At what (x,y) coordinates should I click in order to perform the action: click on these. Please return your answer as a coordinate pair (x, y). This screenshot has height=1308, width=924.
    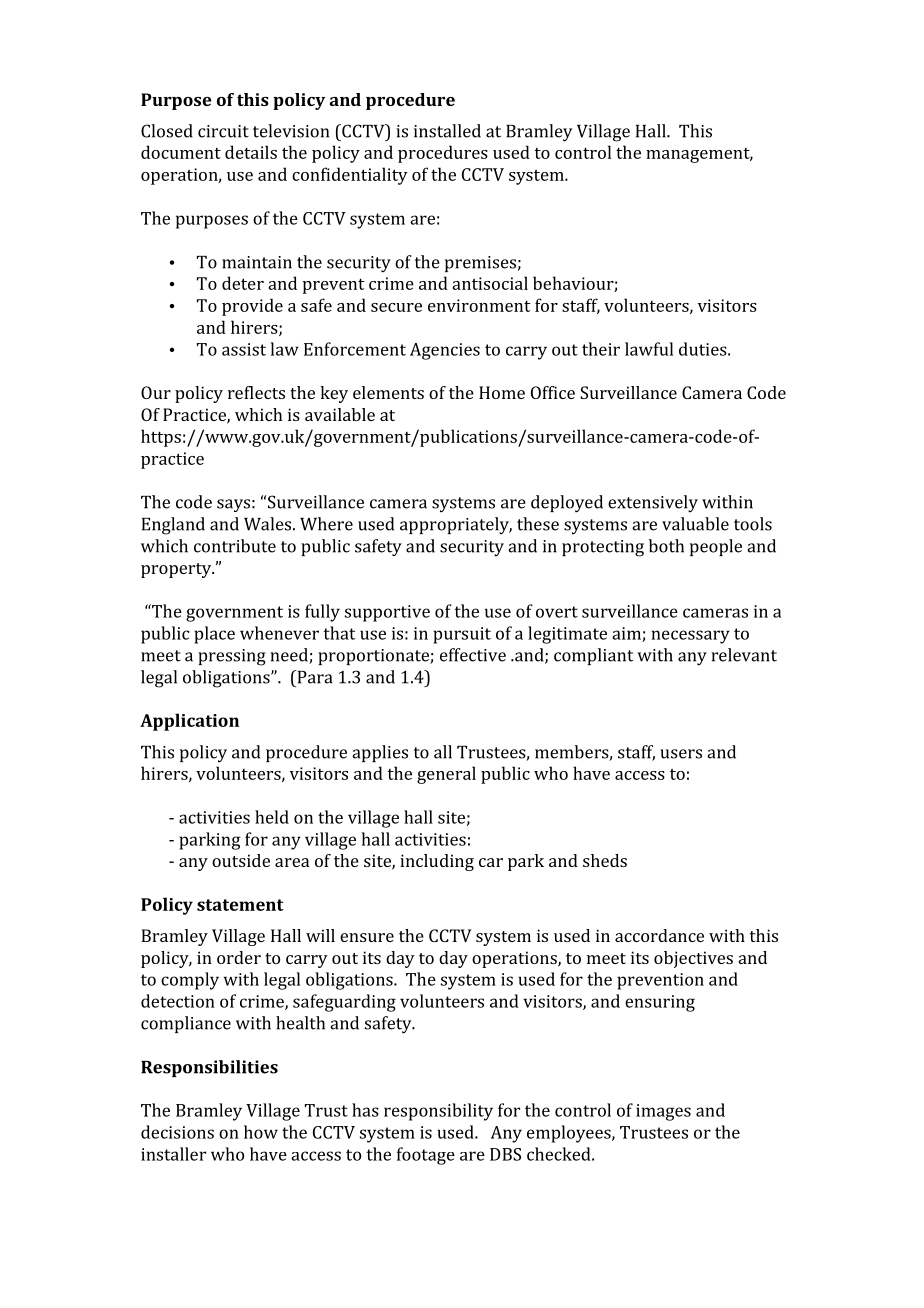
    Looking at the image, I should click on (538, 524).
